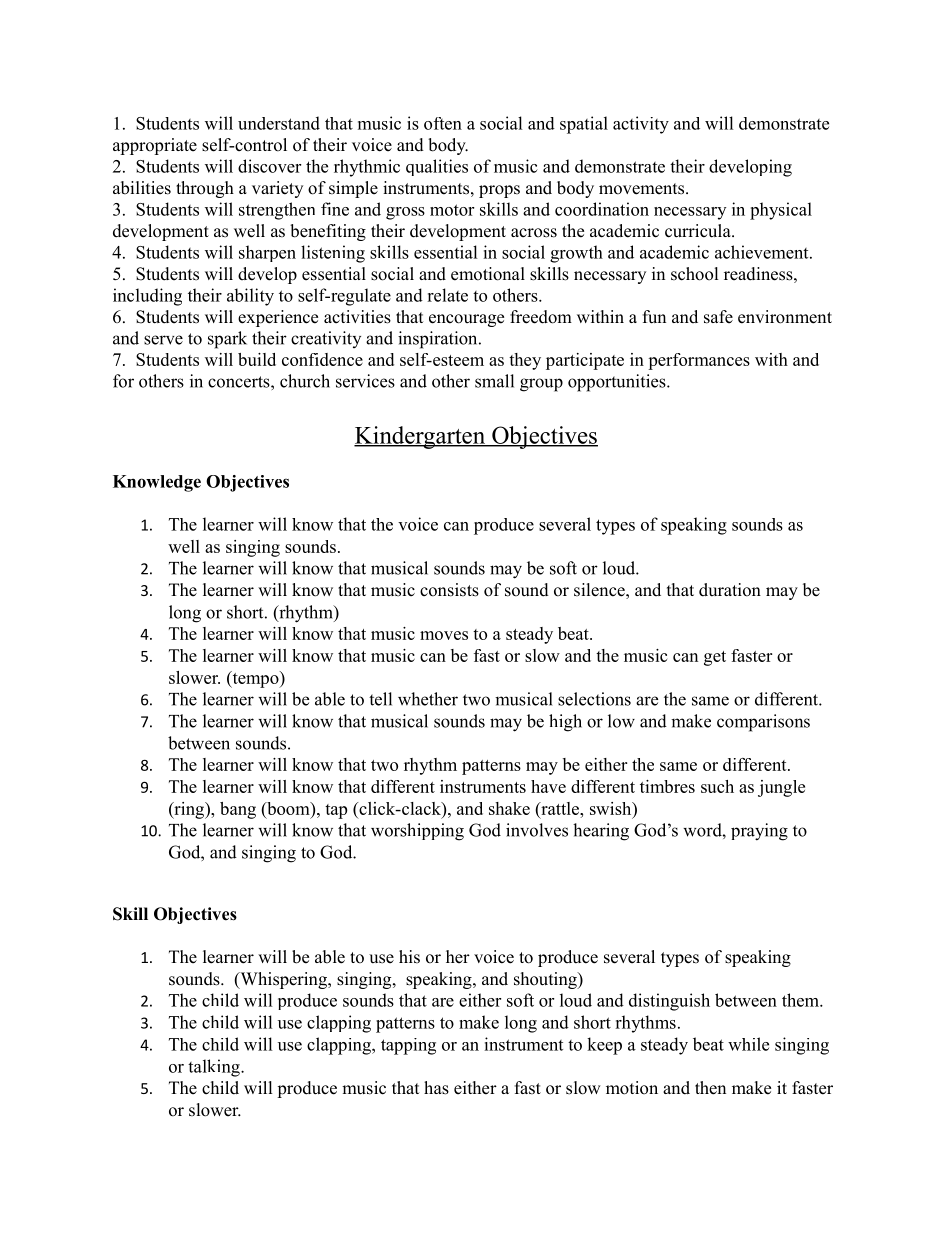  What do you see at coordinates (238, 810) in the screenshot?
I see `bang` at bounding box center [238, 810].
